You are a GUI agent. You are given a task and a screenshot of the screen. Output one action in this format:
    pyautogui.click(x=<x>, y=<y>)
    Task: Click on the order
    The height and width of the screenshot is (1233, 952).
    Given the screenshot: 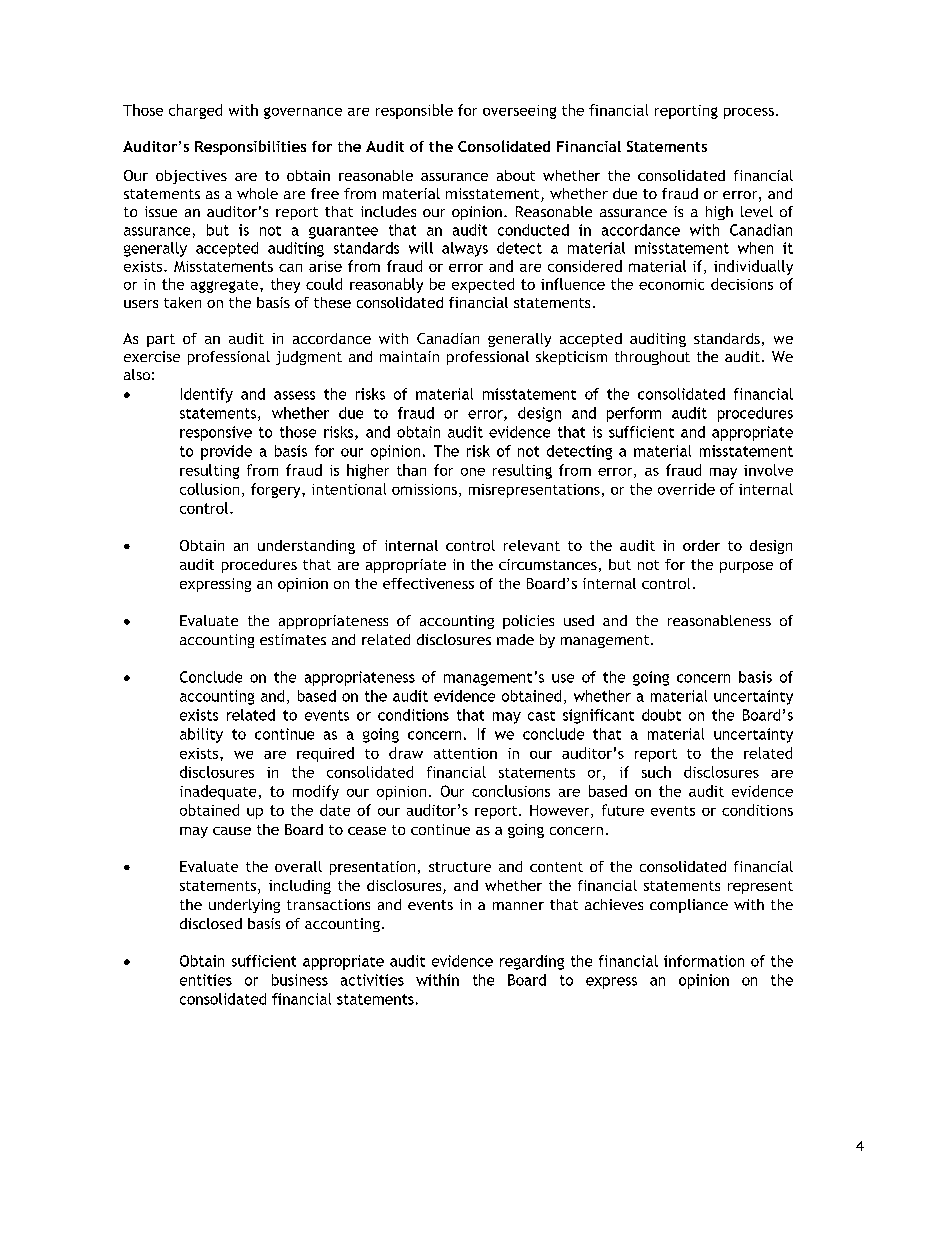 What is the action you would take?
    pyautogui.click(x=701, y=545)
